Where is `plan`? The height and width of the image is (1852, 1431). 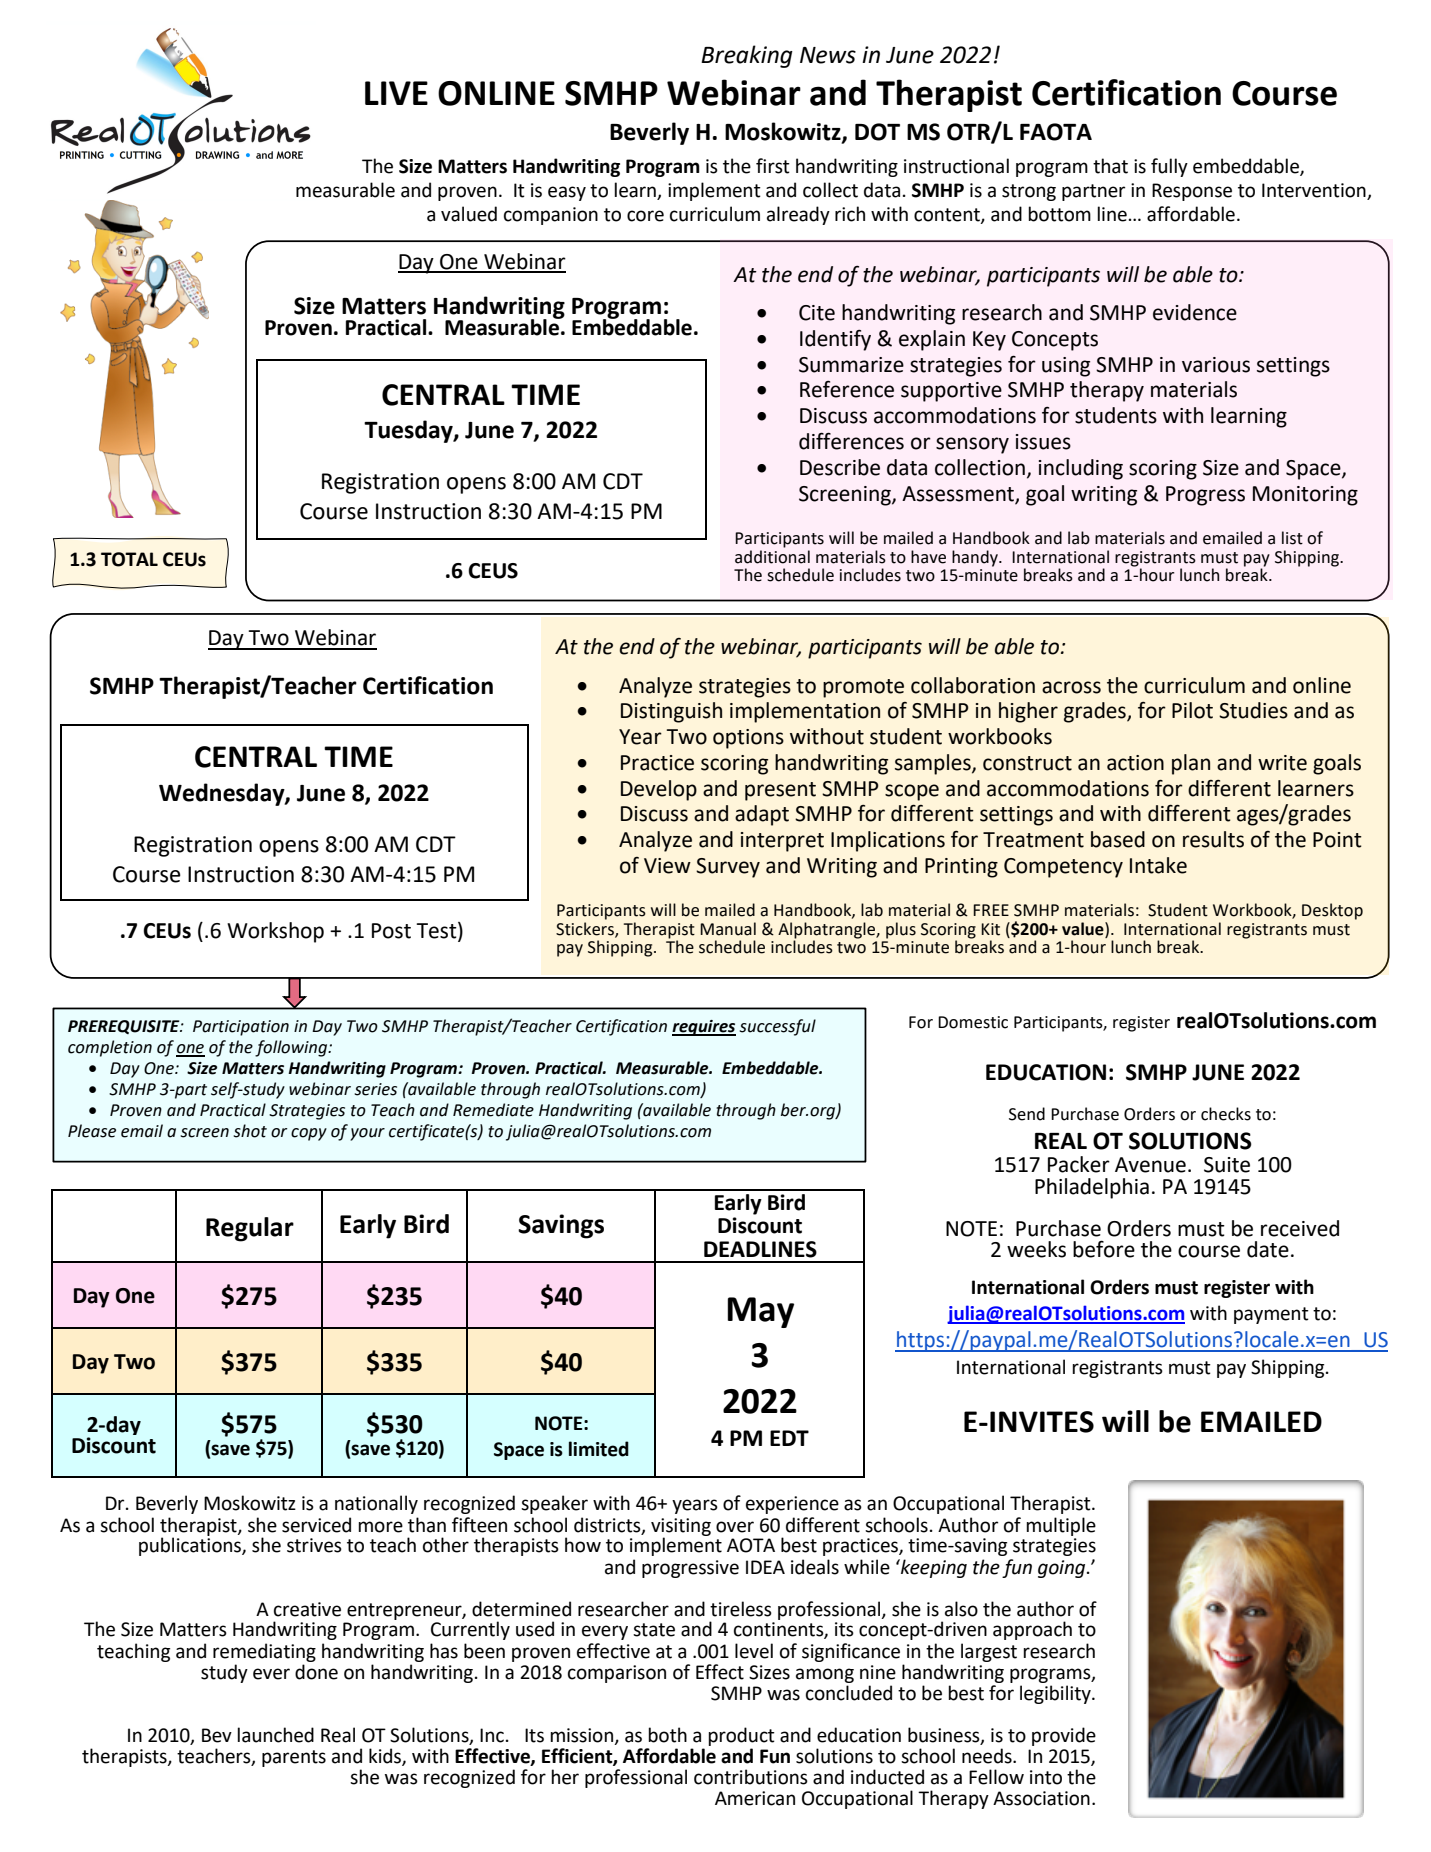
plan is located at coordinates (1191, 764).
